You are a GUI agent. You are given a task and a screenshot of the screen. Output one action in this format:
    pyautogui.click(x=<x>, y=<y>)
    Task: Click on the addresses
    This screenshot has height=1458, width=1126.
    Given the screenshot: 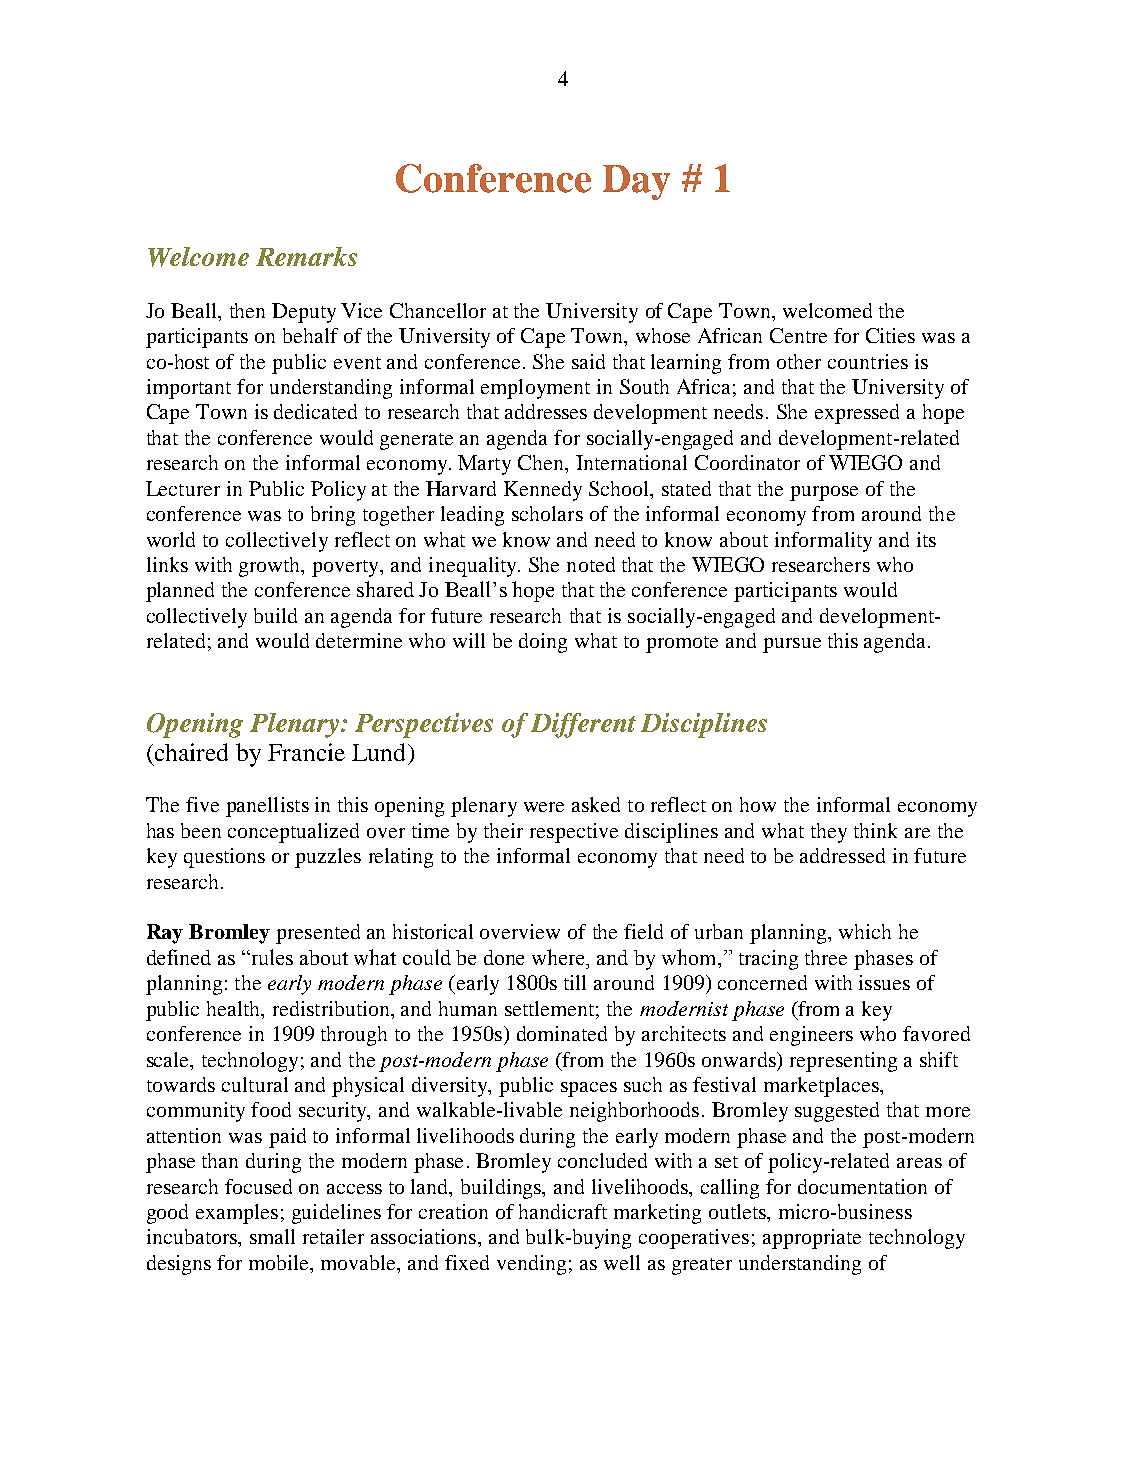 What is the action you would take?
    pyautogui.click(x=546, y=411)
